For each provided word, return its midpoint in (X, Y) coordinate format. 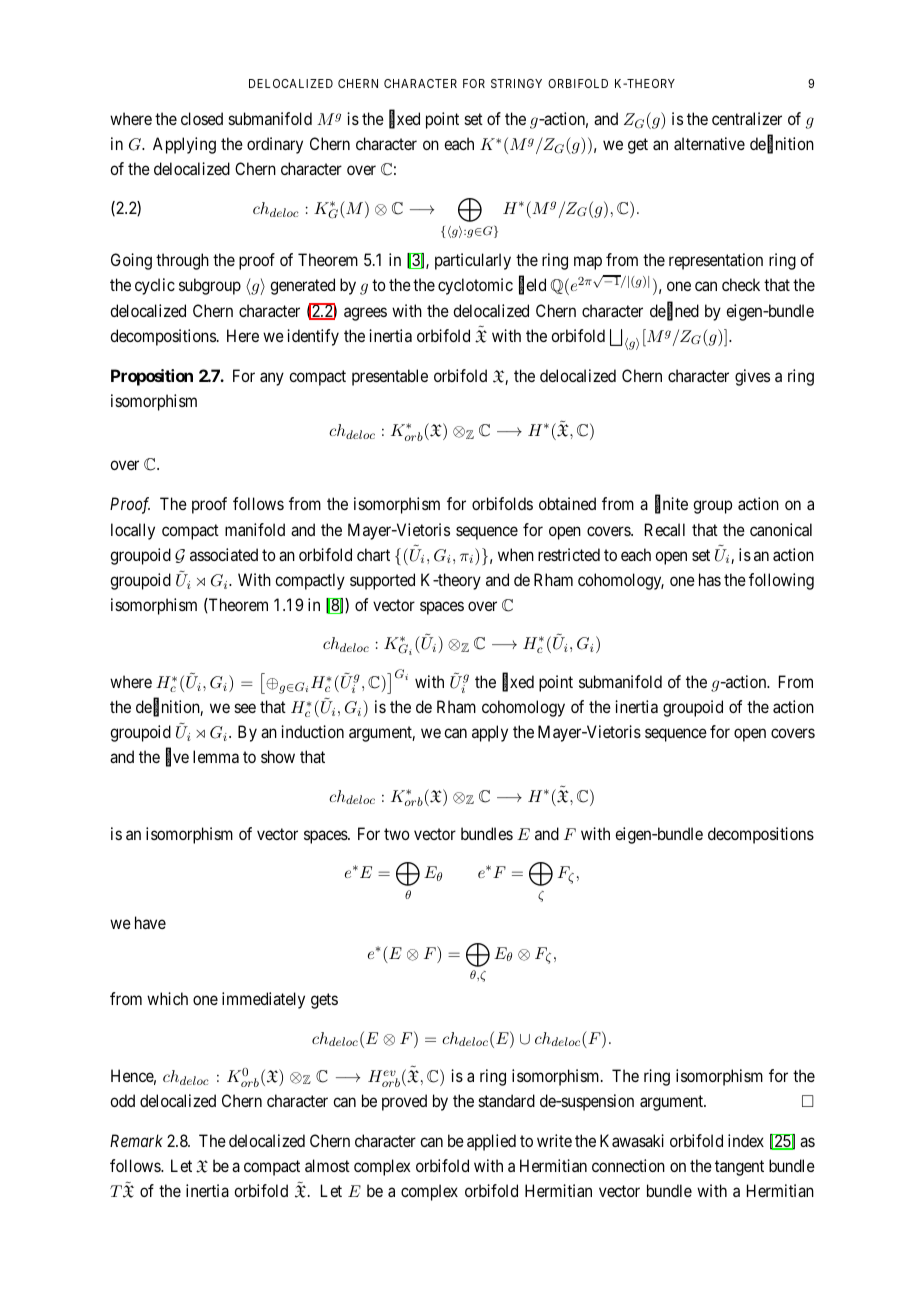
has (710, 579)
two (397, 834)
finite (671, 505)
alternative (709, 143)
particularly (473, 261)
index (746, 1140)
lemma (216, 756)
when (516, 554)
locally (133, 531)
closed (202, 118)
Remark (136, 1140)
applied (491, 1142)
